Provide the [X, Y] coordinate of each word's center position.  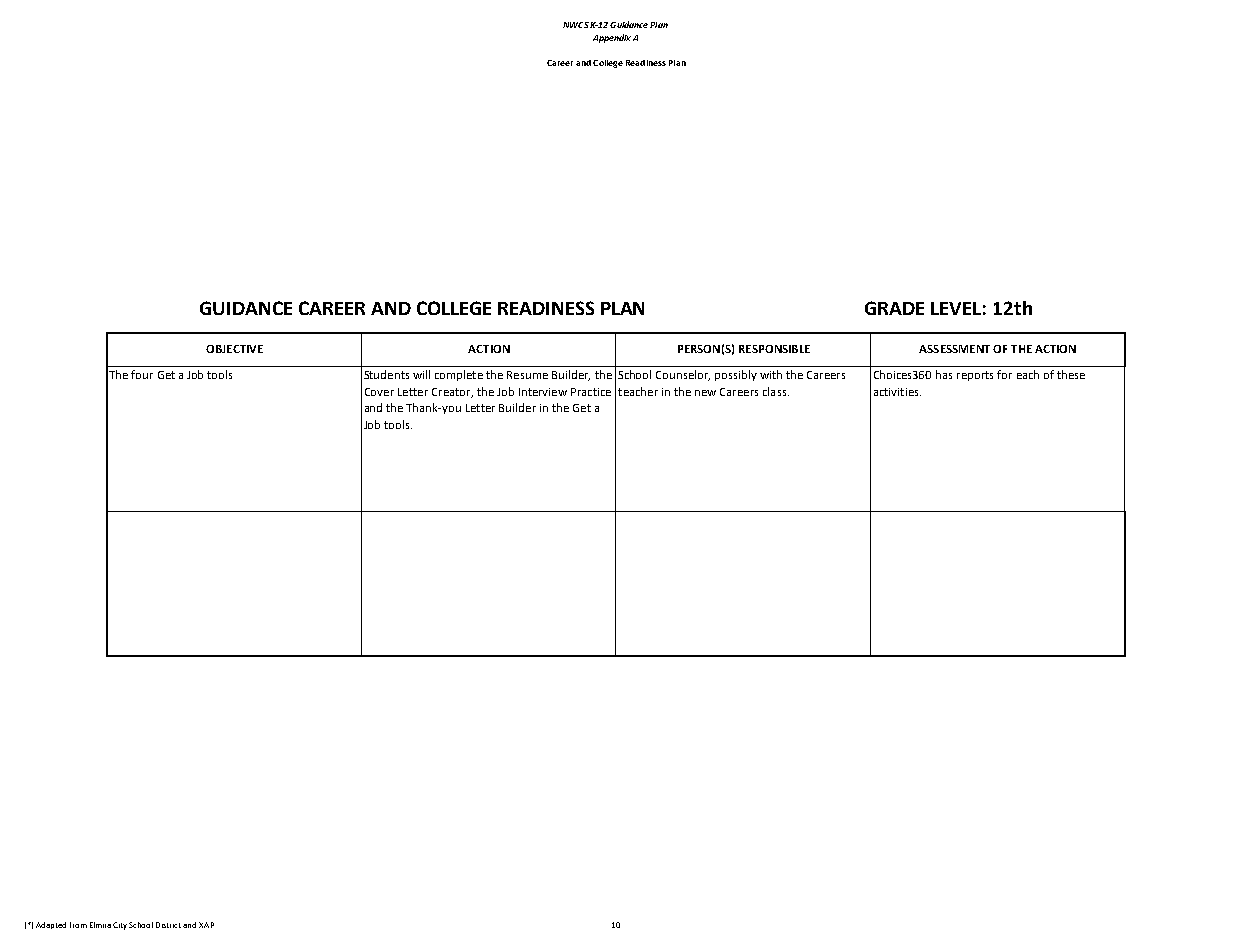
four [142, 374]
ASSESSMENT [954, 349]
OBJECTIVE [234, 349]
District [170, 925]
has [944, 374]
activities [897, 392]
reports [975, 376]
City [120, 926]
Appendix [612, 38]
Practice [591, 392]
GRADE [894, 308]
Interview [543, 392]
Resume [527, 375]
